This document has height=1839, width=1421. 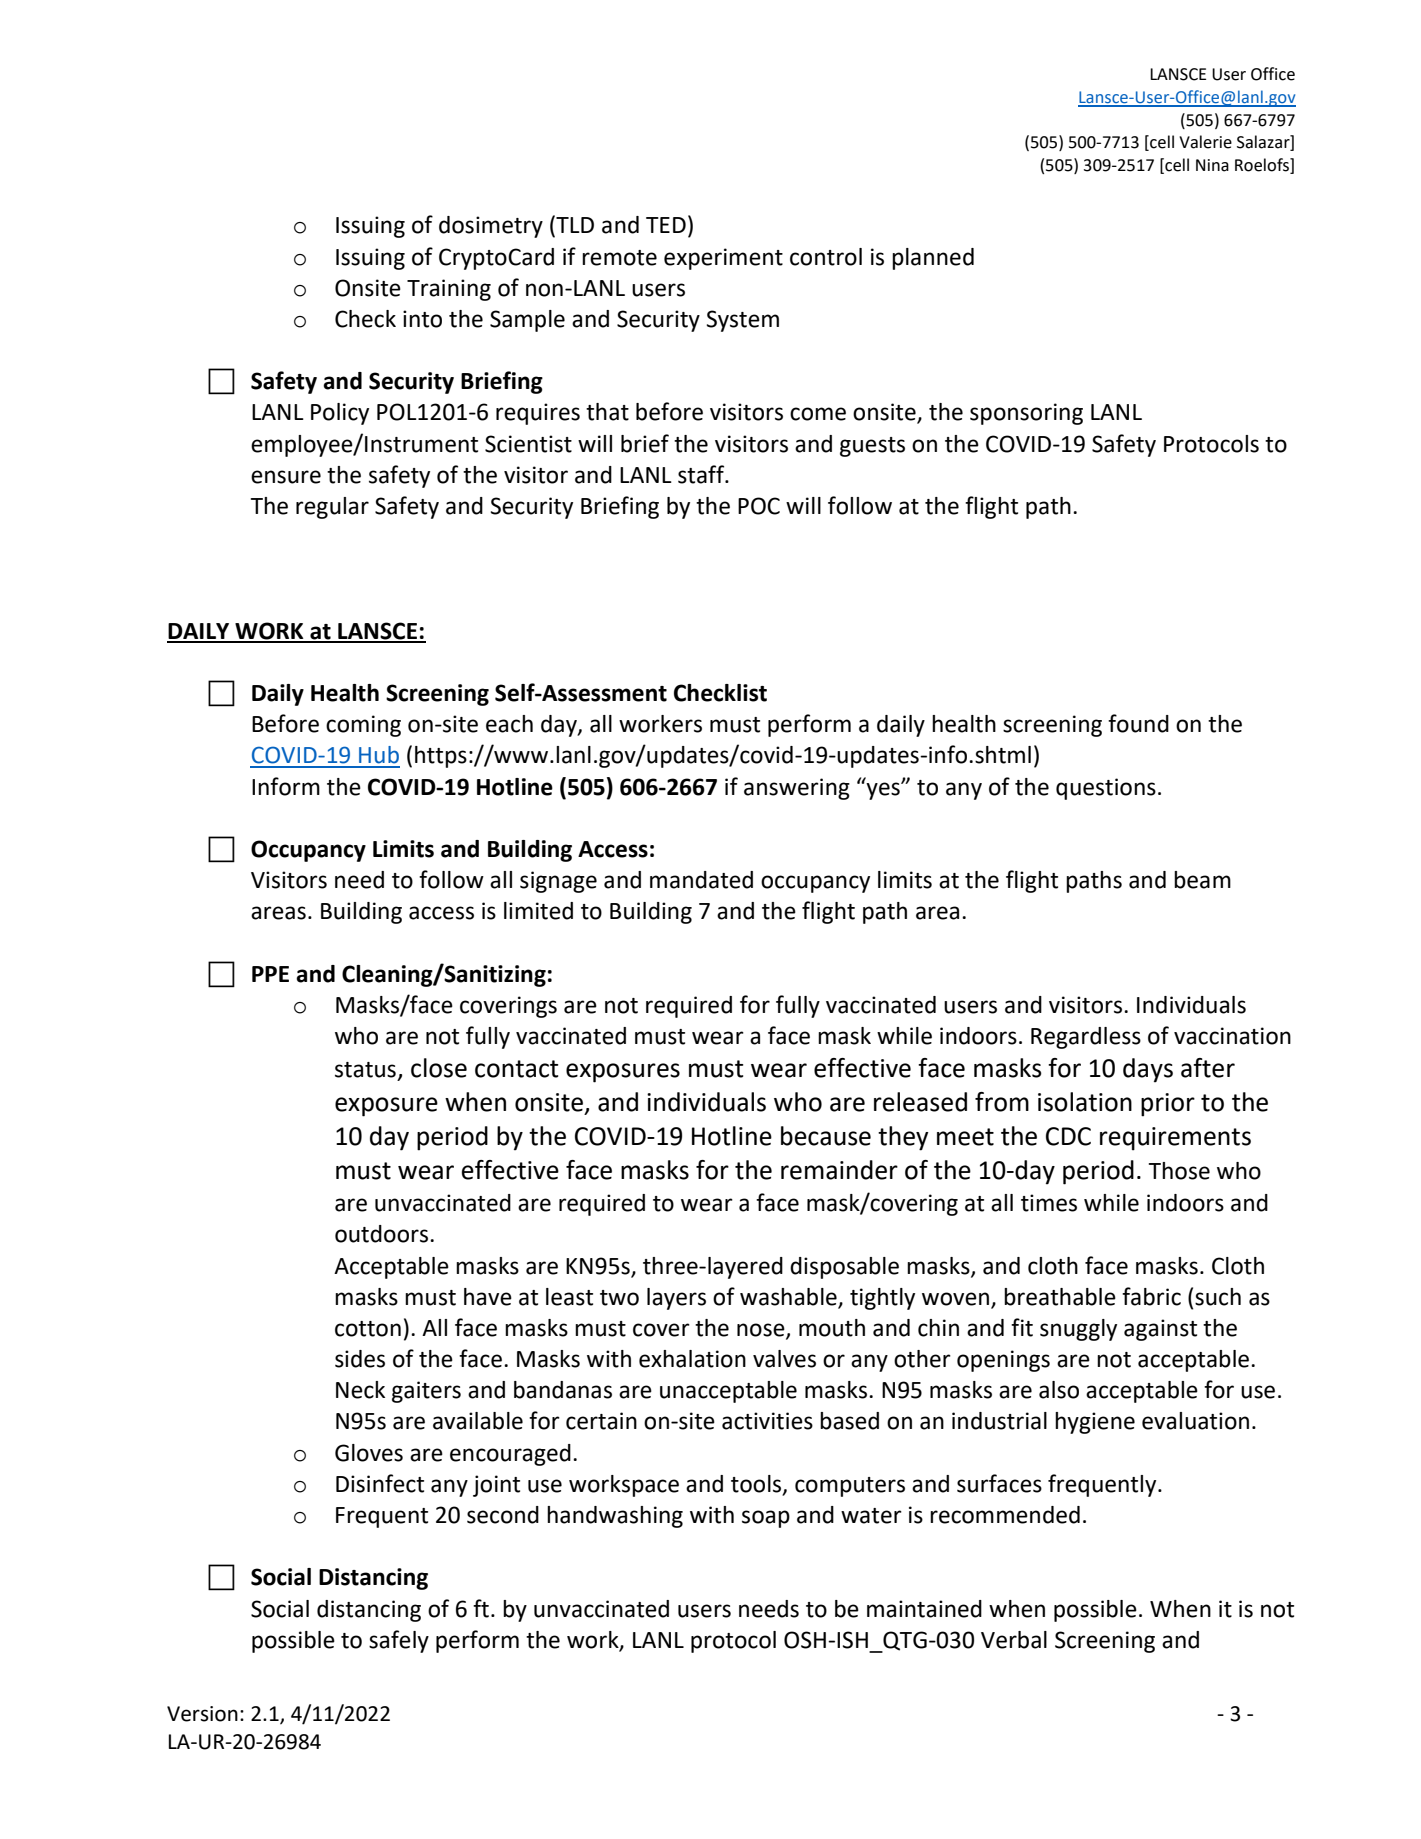 I want to click on Nina, so click(x=1212, y=165).
